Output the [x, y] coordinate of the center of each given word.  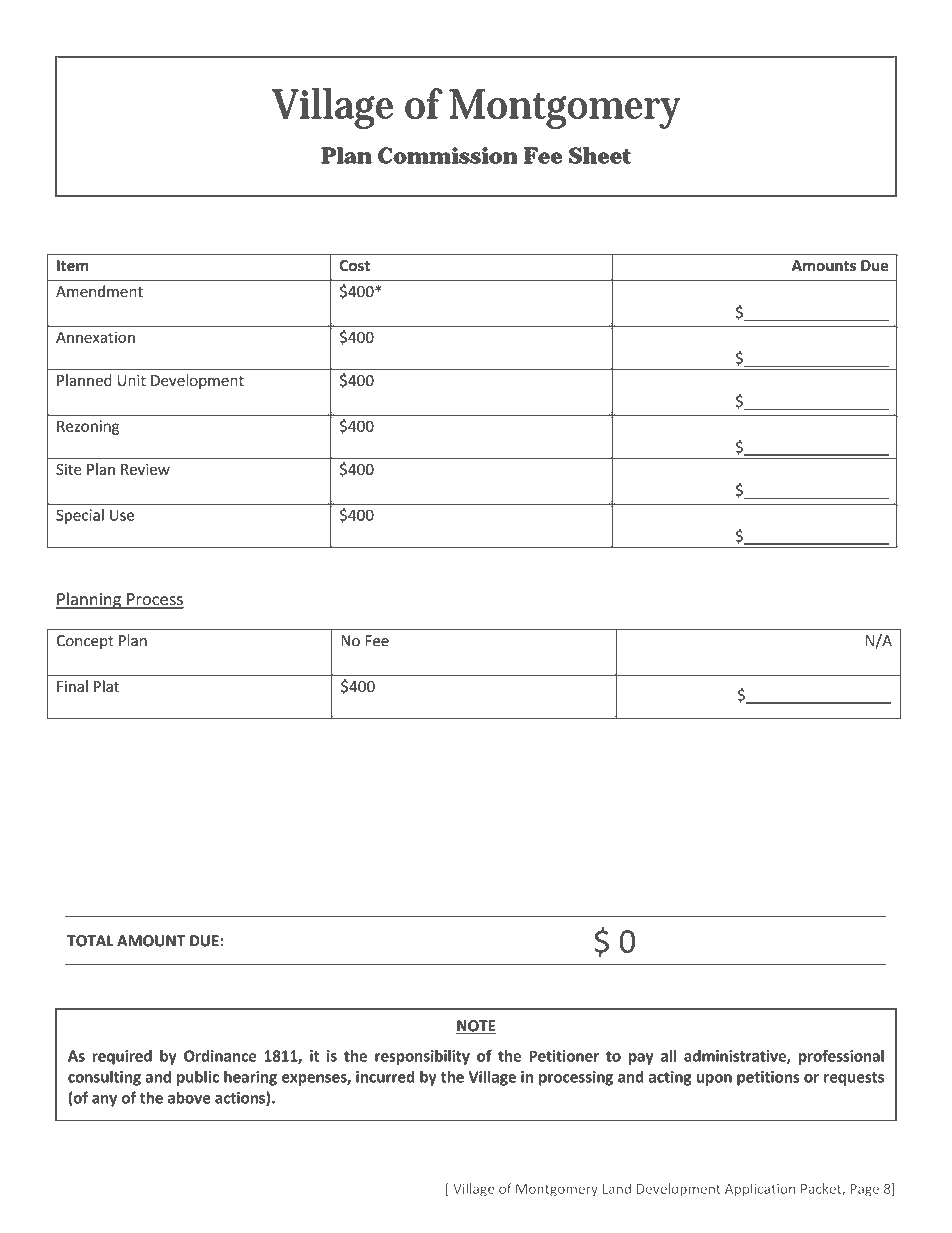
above [189, 1097]
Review [145, 469]
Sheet [600, 155]
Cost [354, 266]
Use [122, 515]
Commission [447, 155]
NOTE [476, 1027]
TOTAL [90, 941]
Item [73, 266]
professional [841, 1057]
